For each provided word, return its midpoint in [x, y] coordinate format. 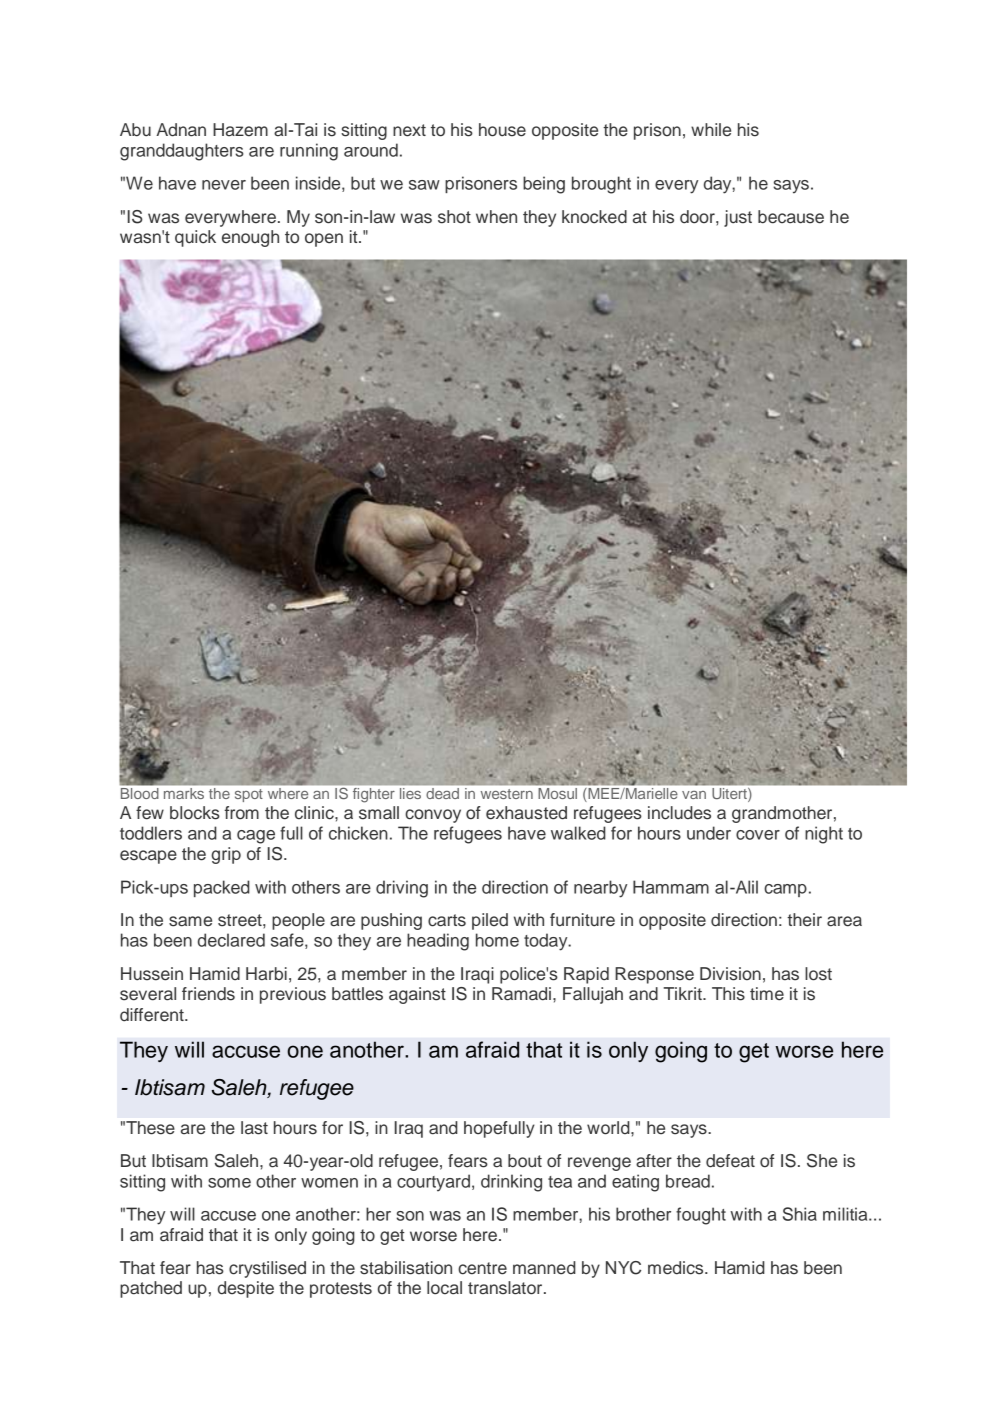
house [502, 130]
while [711, 130]
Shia [800, 1214]
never [224, 185]
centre [482, 1268]
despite [246, 1289]
